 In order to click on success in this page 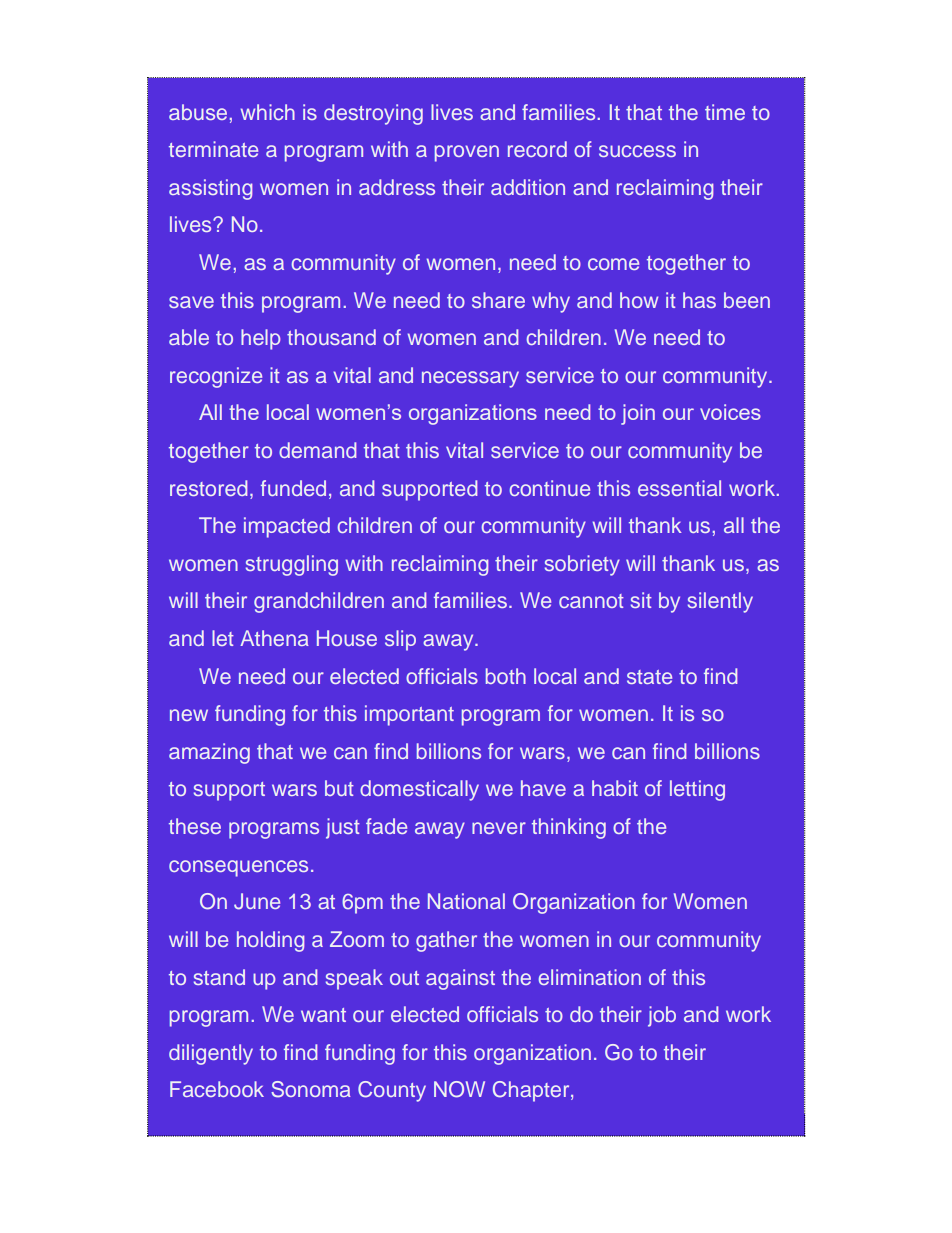, I will do `click(637, 151)`.
